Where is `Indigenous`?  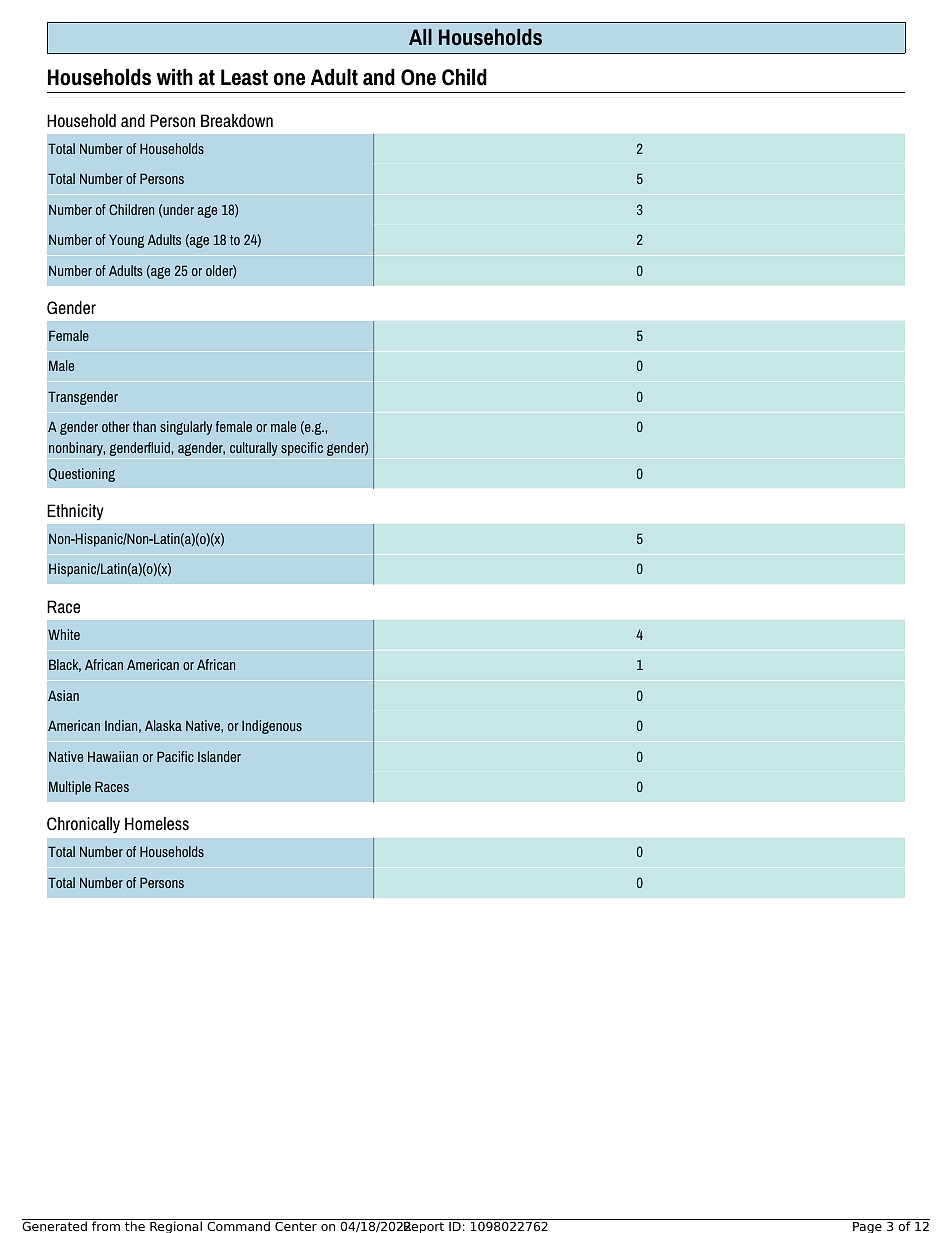
Indigenous is located at coordinates (272, 727).
